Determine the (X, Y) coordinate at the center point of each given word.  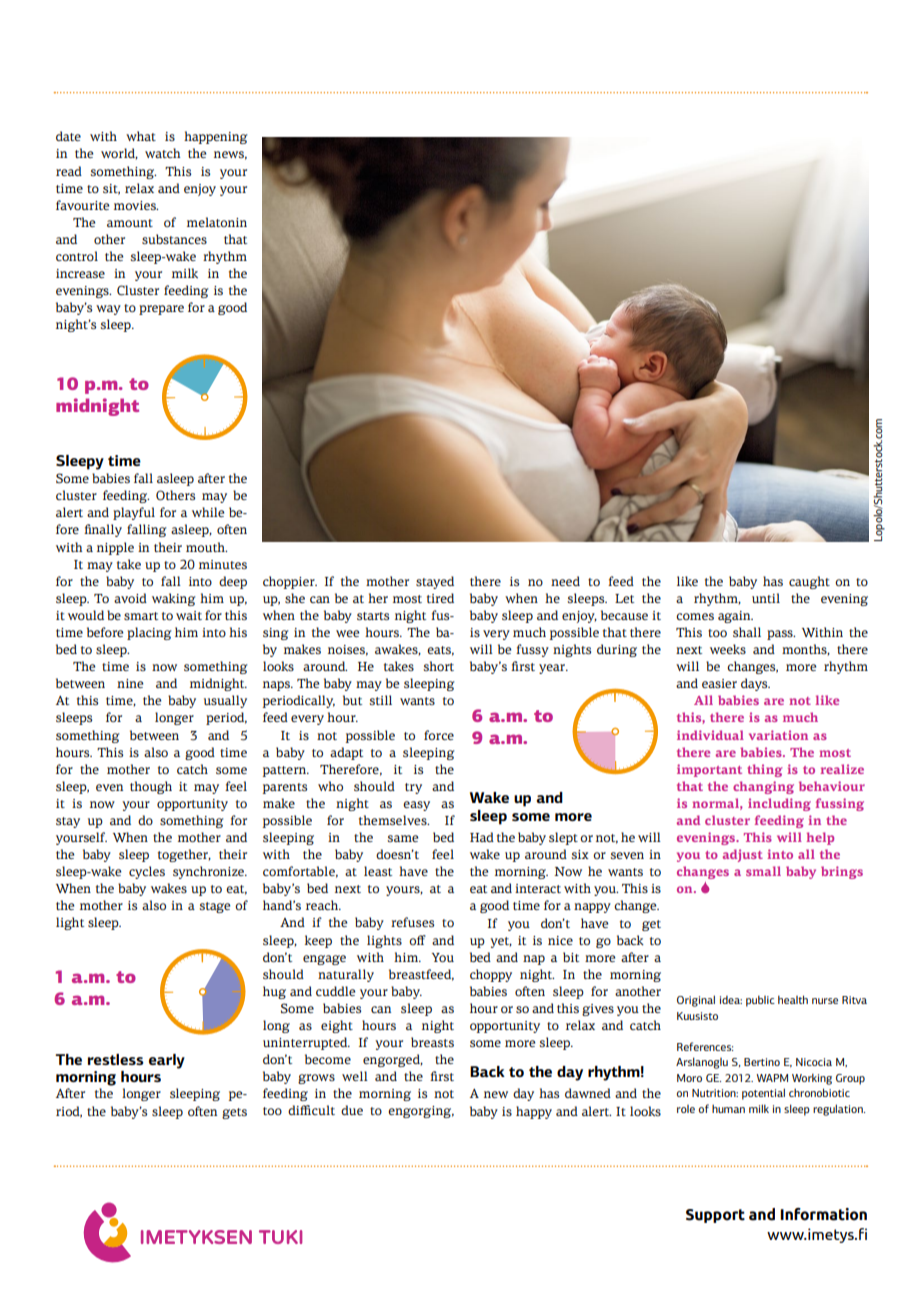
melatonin (217, 222)
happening (216, 137)
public (760, 1001)
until (766, 598)
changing (763, 787)
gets (234, 1113)
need (565, 581)
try (413, 788)
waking (174, 599)
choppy (491, 975)
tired (440, 598)
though (151, 787)
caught (809, 582)
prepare (161, 310)
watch (163, 153)
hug (274, 992)
